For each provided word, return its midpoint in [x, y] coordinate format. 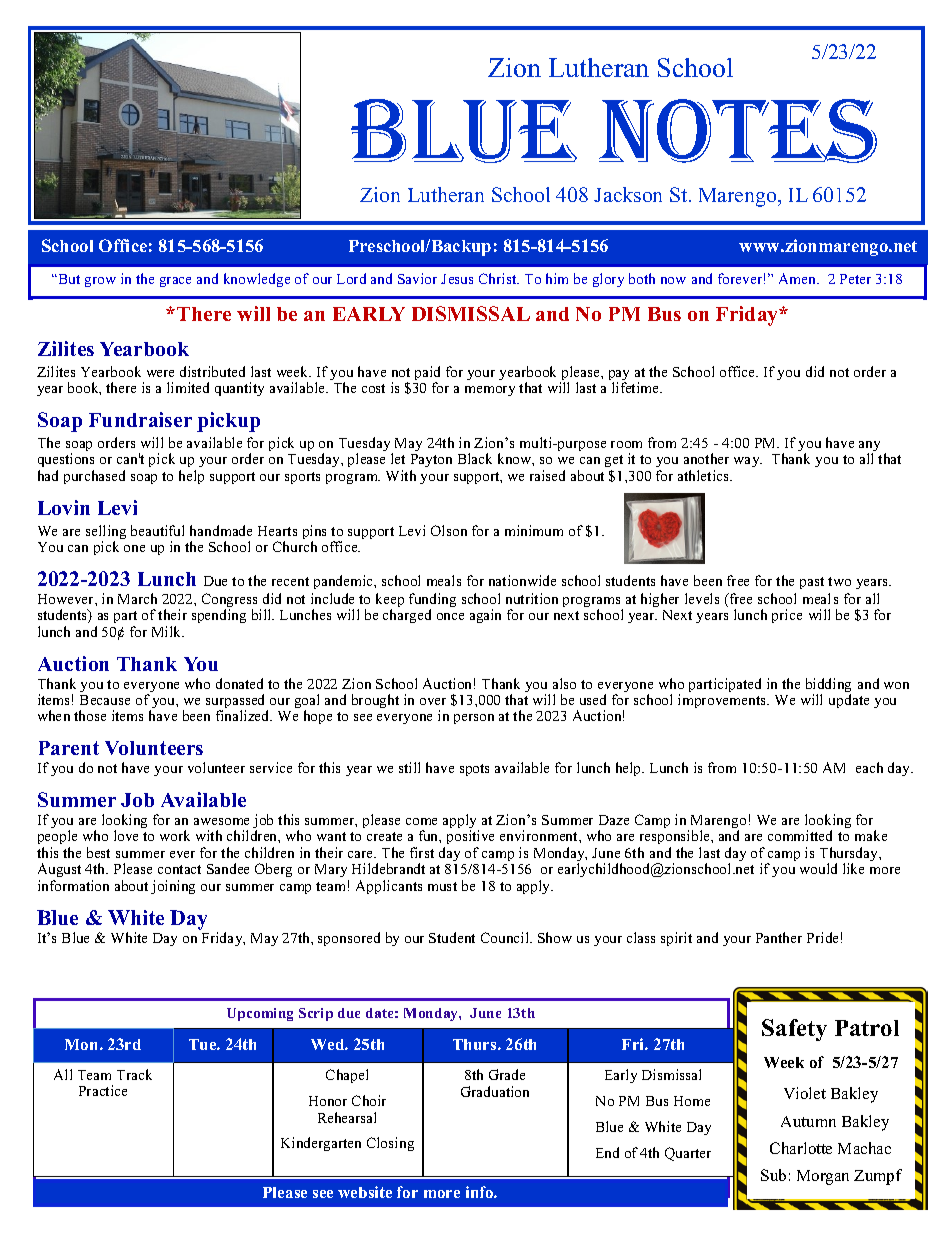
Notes [738, 131]
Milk [168, 631]
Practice [103, 1090]
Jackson [628, 194]
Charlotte [801, 1148]
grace [175, 282]
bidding [828, 686]
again [485, 616]
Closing [390, 1144]
